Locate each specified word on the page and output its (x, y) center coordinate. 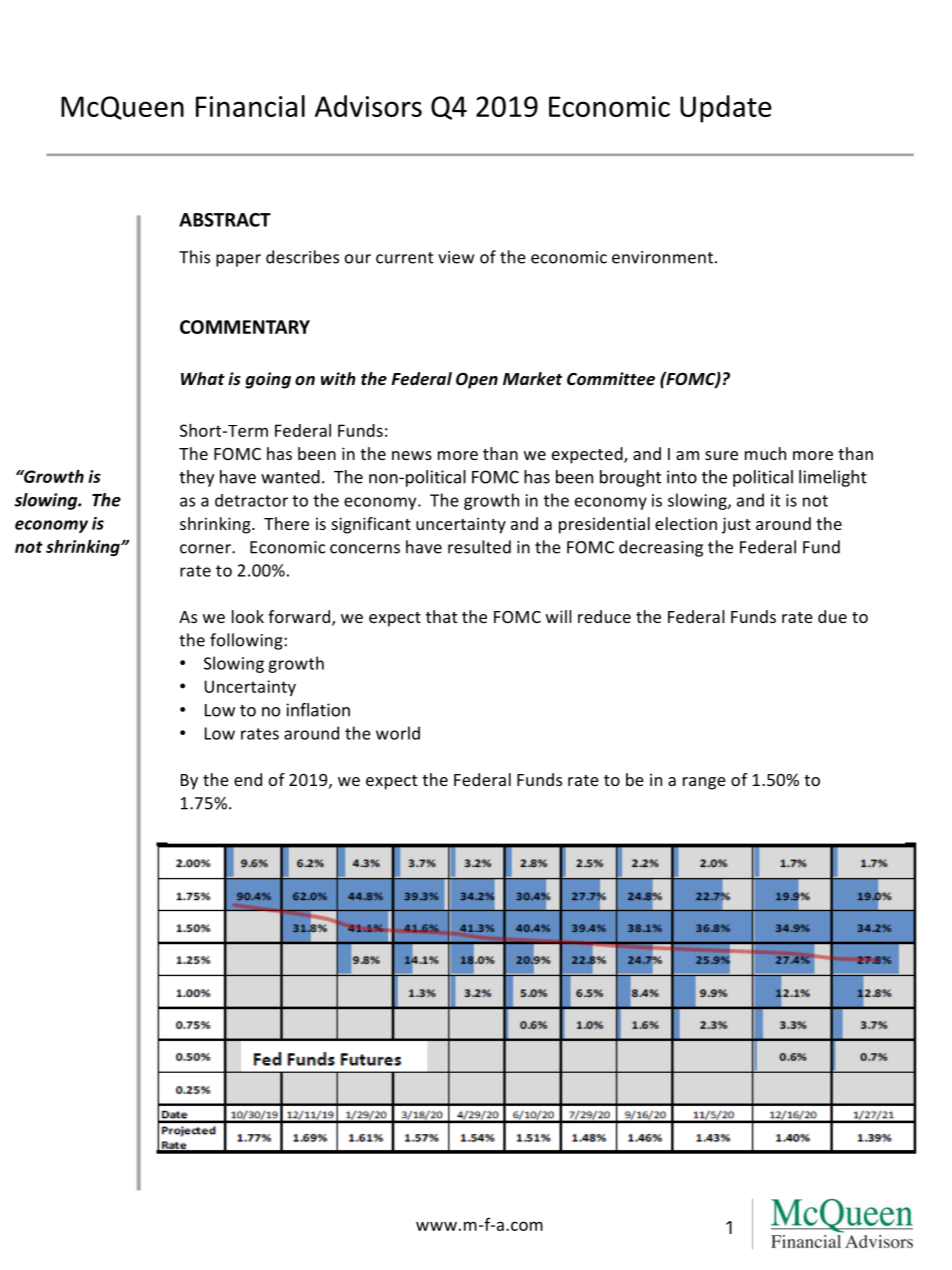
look (248, 616)
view (456, 257)
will (559, 616)
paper (238, 260)
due (832, 616)
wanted (290, 477)
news (412, 455)
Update (726, 109)
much (765, 453)
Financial (250, 106)
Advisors (368, 106)
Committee (611, 379)
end (248, 779)
